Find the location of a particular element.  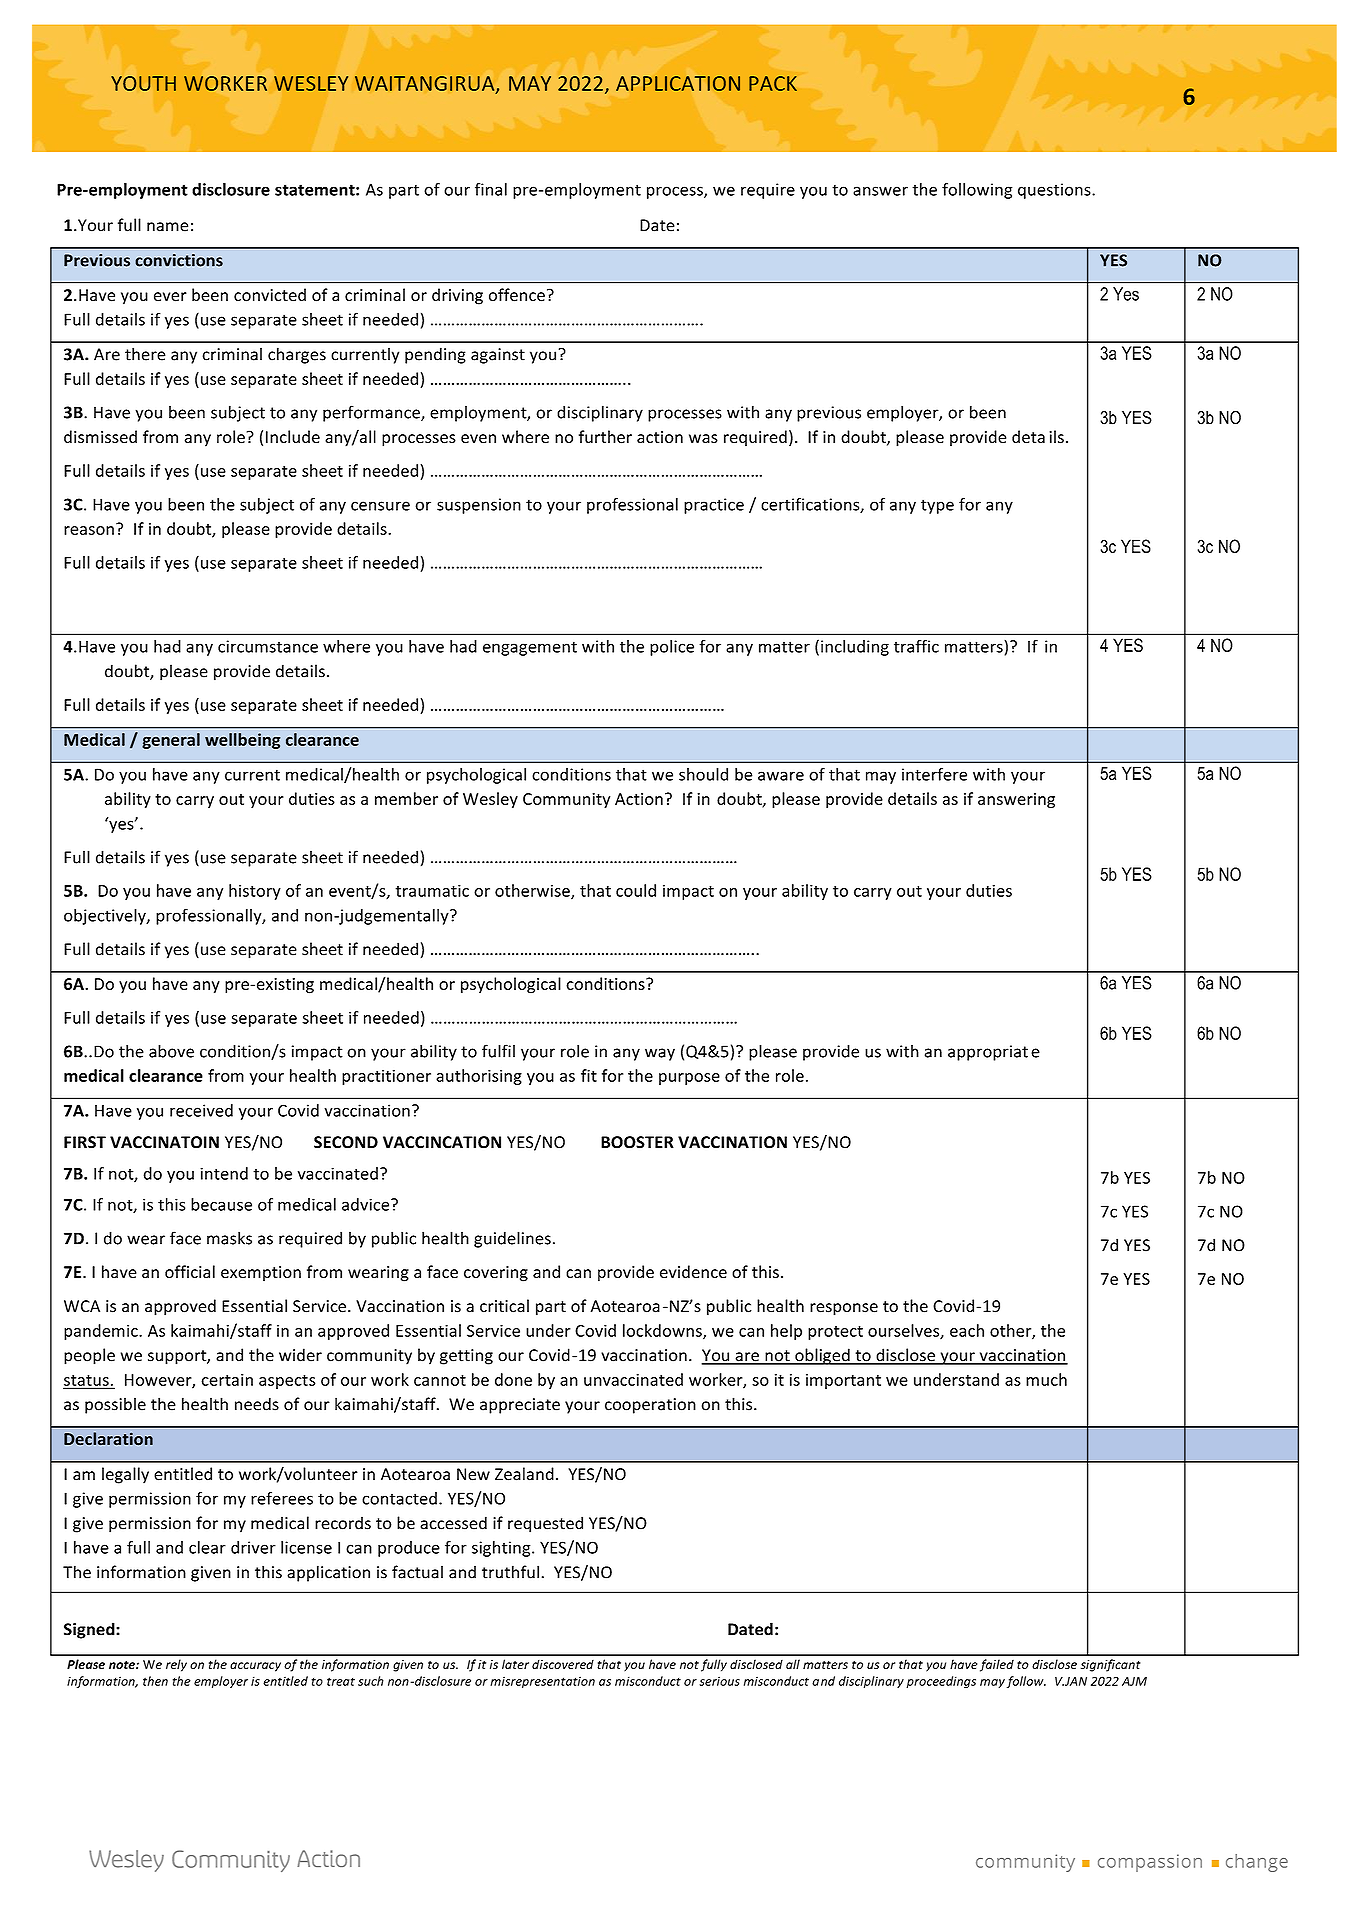

YOUTH is located at coordinates (143, 83).
